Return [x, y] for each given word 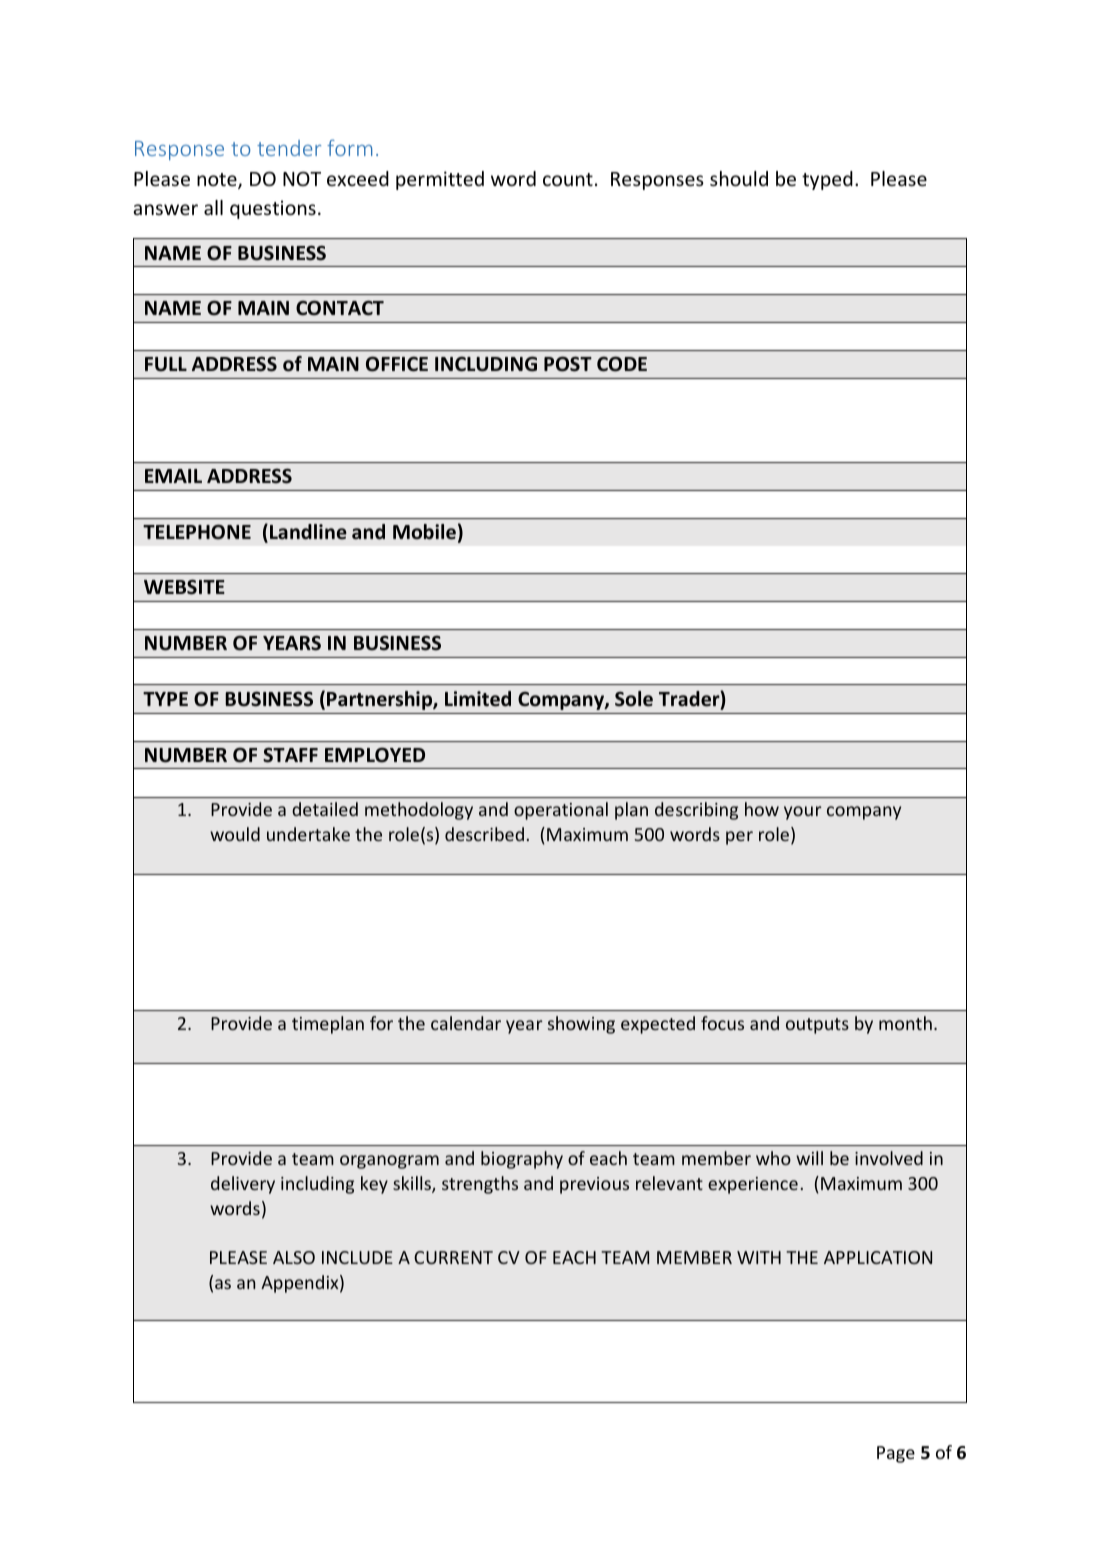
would [235, 834]
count [568, 179]
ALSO [294, 1257]
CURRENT [453, 1257]
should [739, 178]
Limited [478, 699]
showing [581, 1025]
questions [273, 209]
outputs [817, 1026]
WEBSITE [184, 587]
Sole [634, 699]
